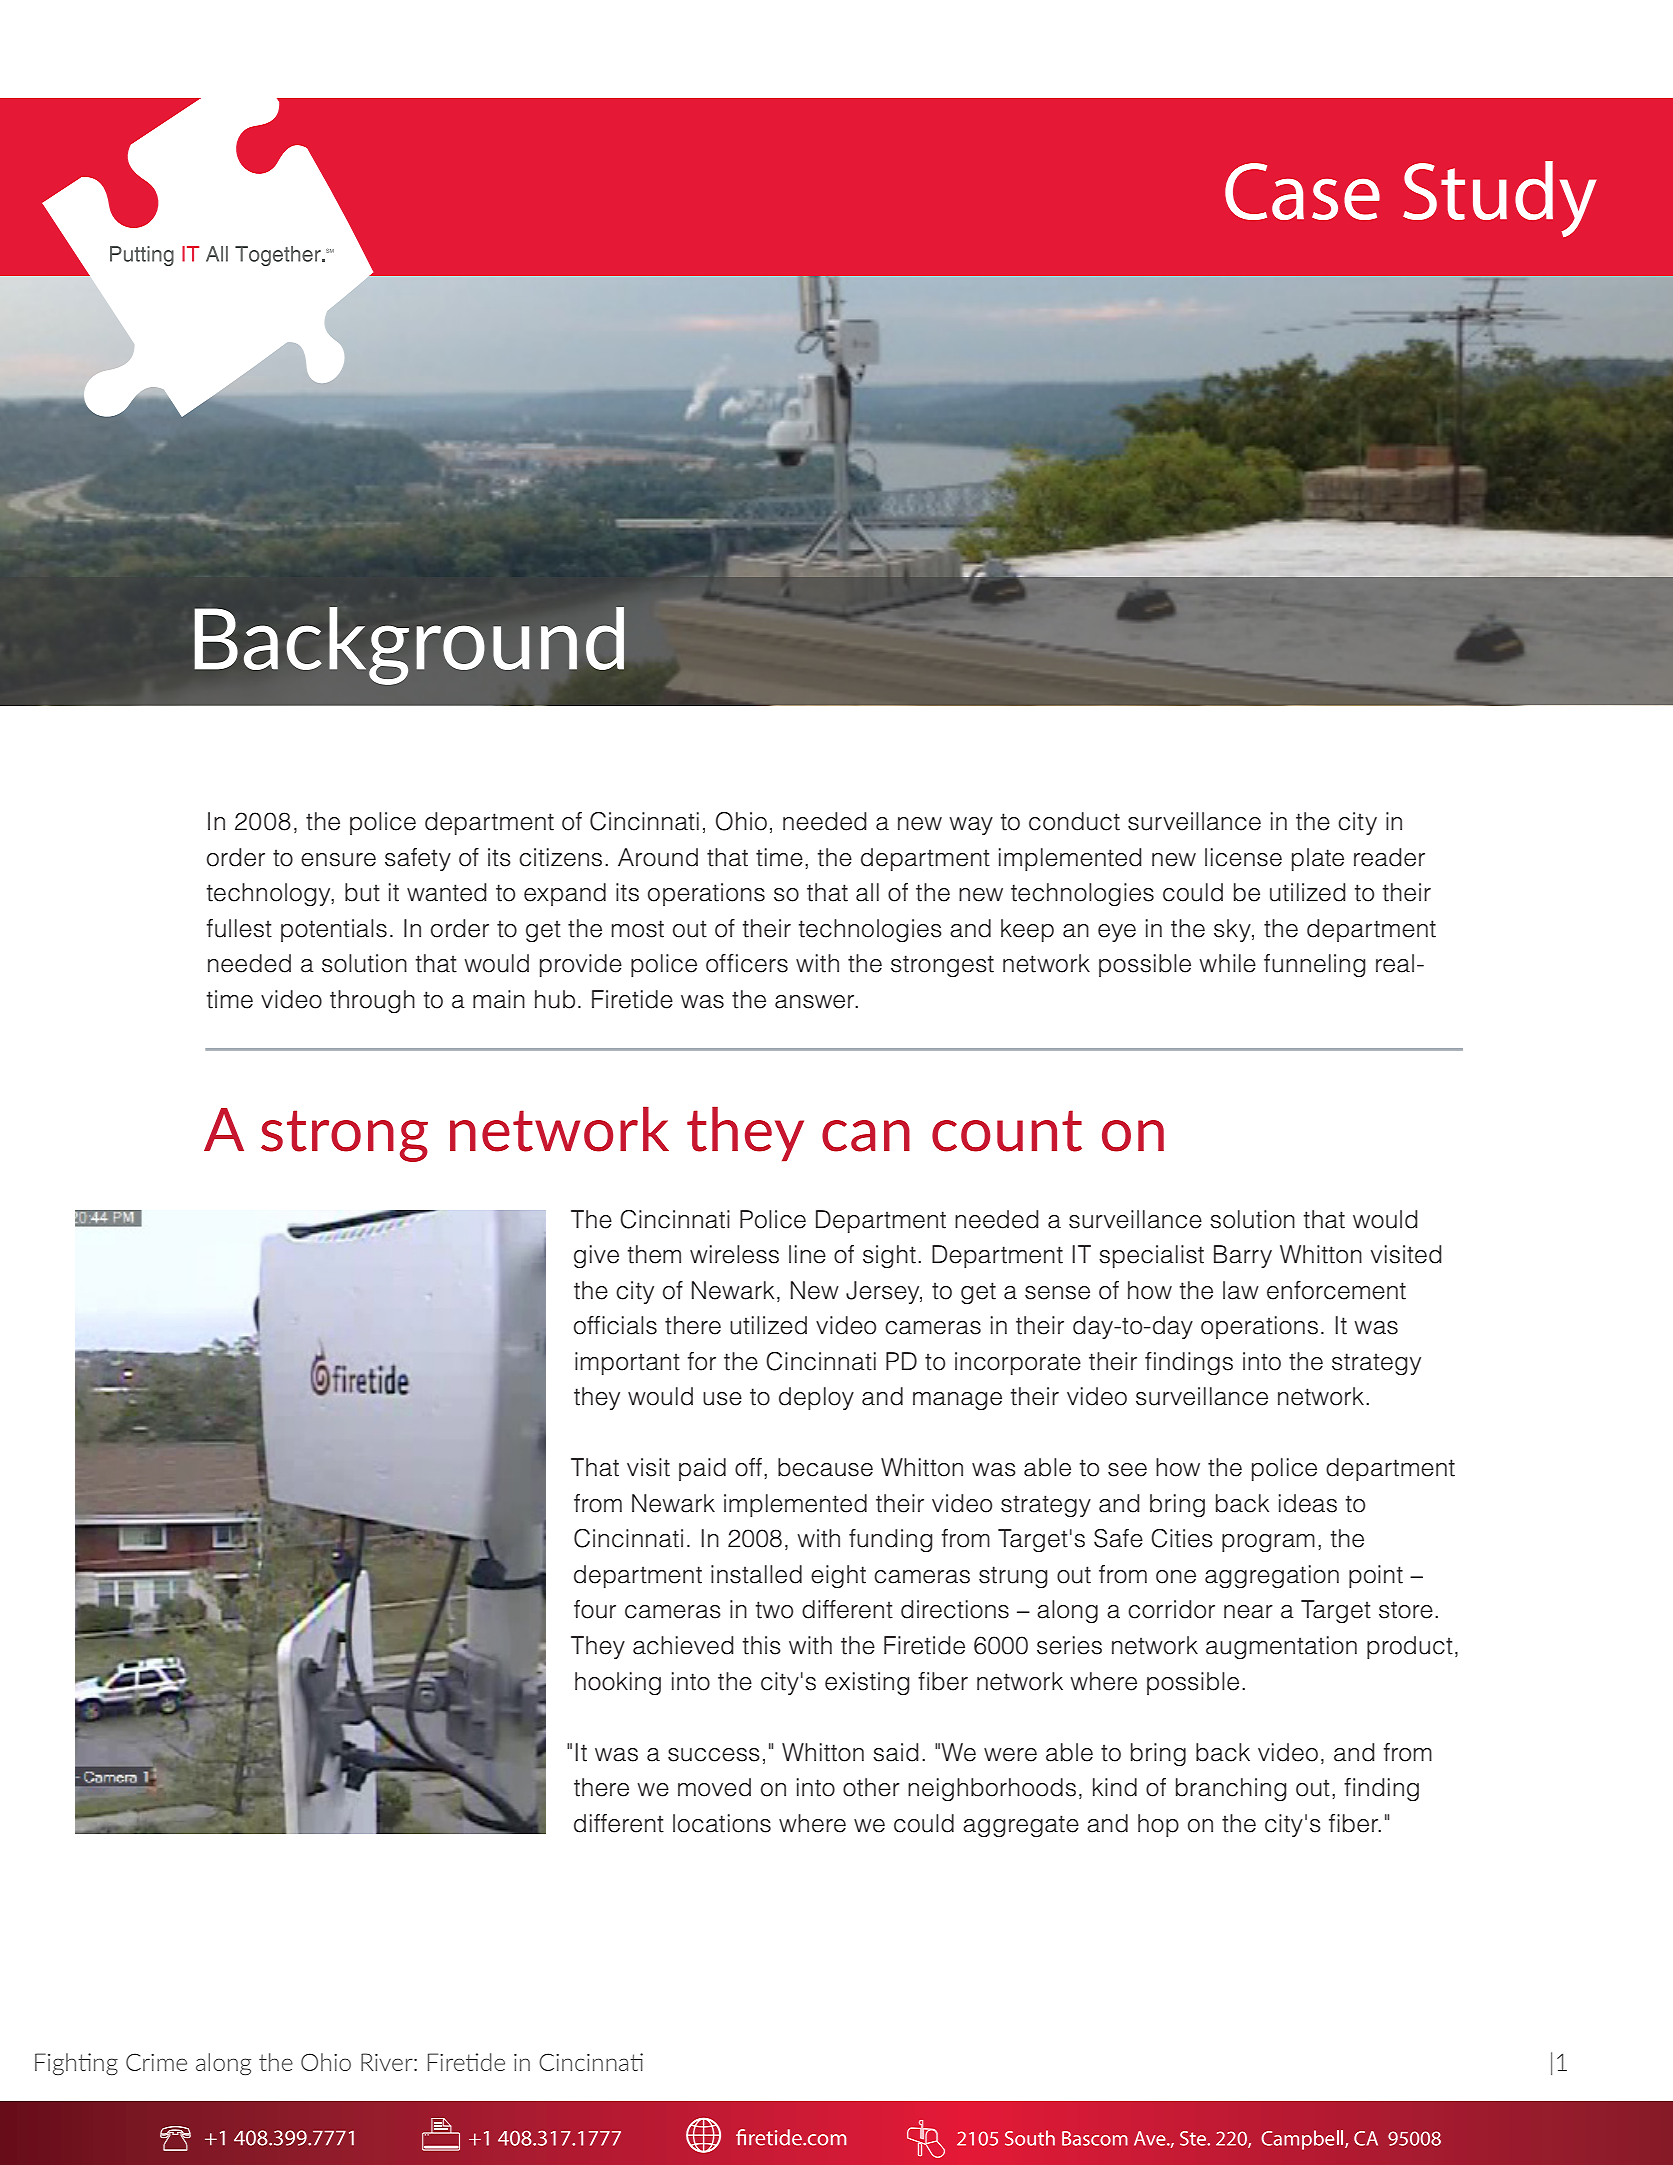  I want to click on program, so click(1268, 1543).
